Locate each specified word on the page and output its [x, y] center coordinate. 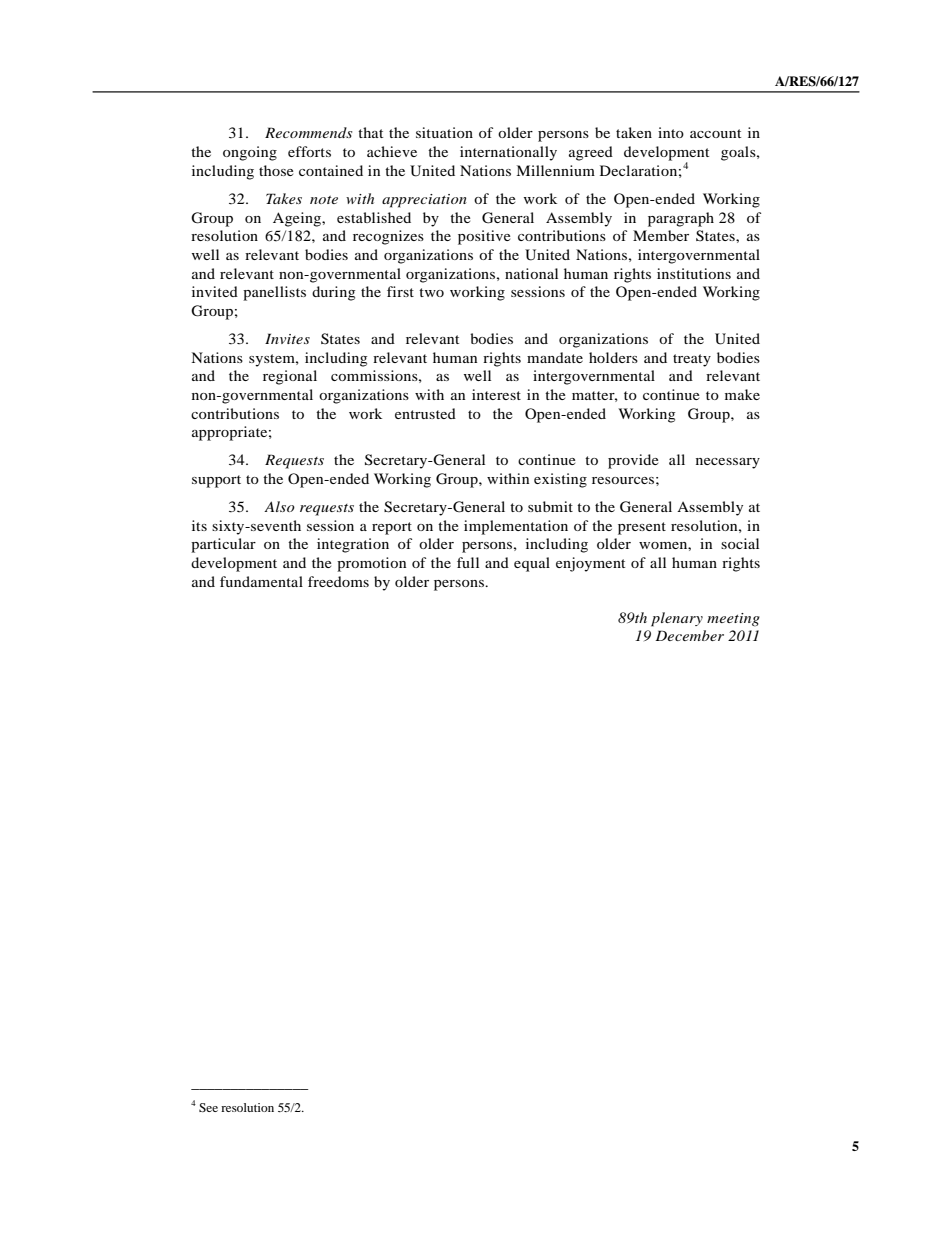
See [208, 1107]
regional [290, 377]
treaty [692, 360]
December [689, 635]
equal [532, 564]
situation [444, 132]
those [276, 170]
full [468, 562]
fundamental [261, 581]
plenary [677, 619]
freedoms [338, 581]
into [671, 132]
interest [496, 394]
